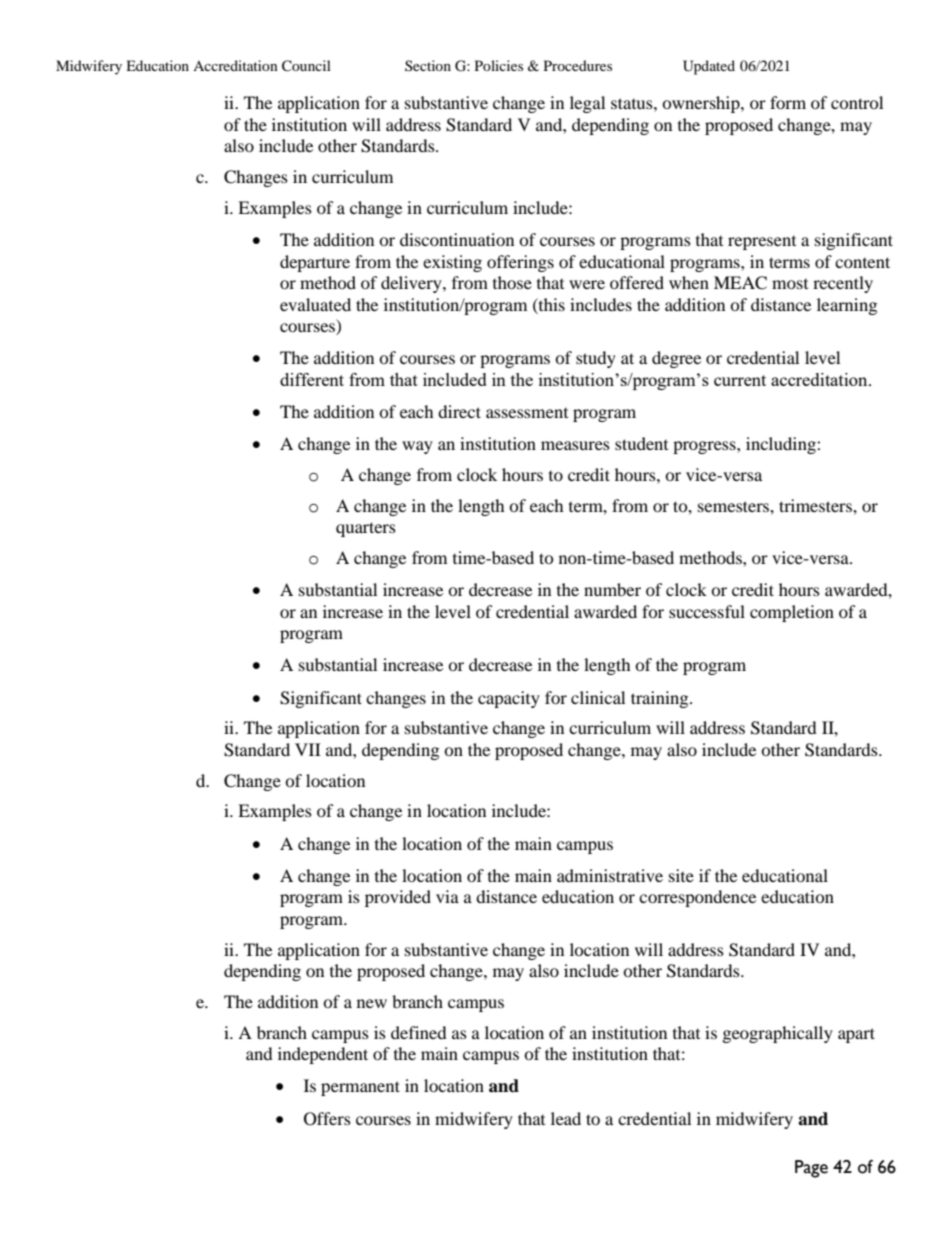 The height and width of the page is (1233, 952). Describe the element at coordinates (366, 529) in the page. I see `quarters` at that location.
